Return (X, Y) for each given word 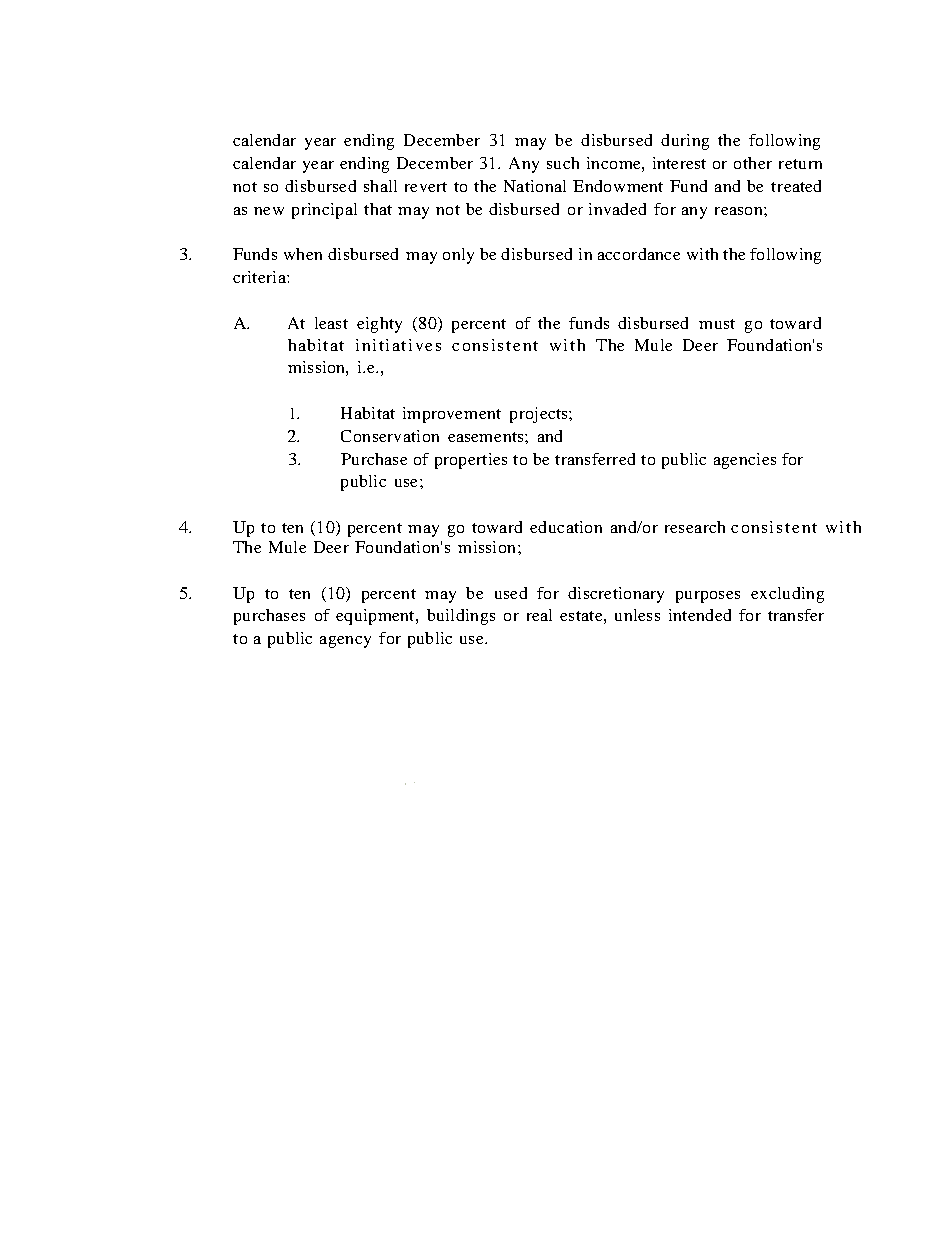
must (717, 324)
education (566, 527)
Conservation (390, 436)
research (695, 527)
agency (345, 642)
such (563, 163)
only (458, 256)
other (753, 163)
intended (700, 615)
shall (380, 186)
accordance (639, 254)
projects (540, 415)
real (539, 615)
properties (471, 461)
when (303, 254)
